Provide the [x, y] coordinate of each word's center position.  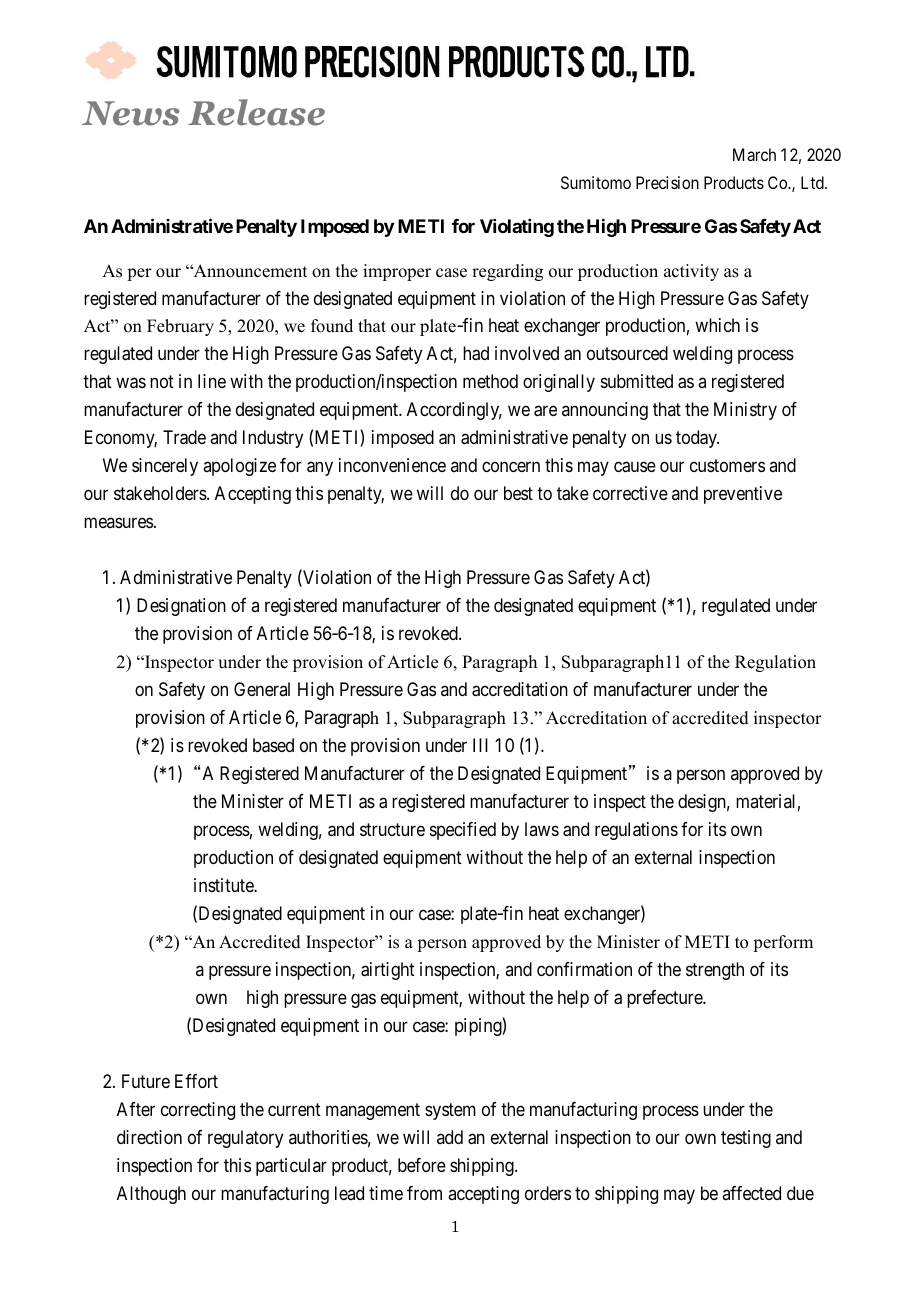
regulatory [245, 1139]
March [754, 154]
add [450, 1137]
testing [746, 1139]
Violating [517, 228]
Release [256, 112]
